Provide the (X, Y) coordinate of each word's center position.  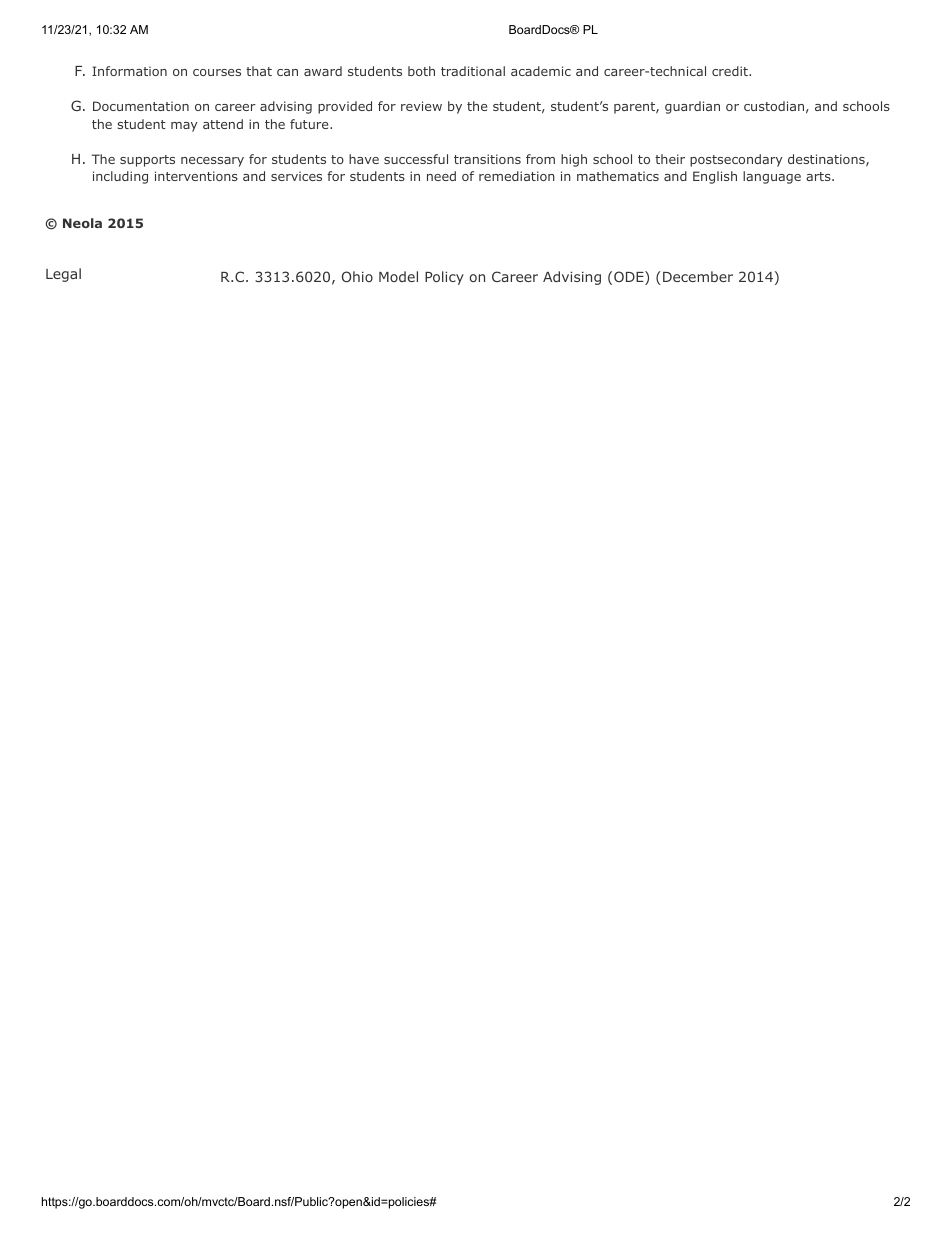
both (421, 71)
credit (731, 71)
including (120, 177)
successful (416, 159)
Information (129, 71)
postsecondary (736, 160)
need (441, 176)
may (184, 127)
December (696, 276)
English (715, 177)
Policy (444, 278)
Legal (63, 275)
